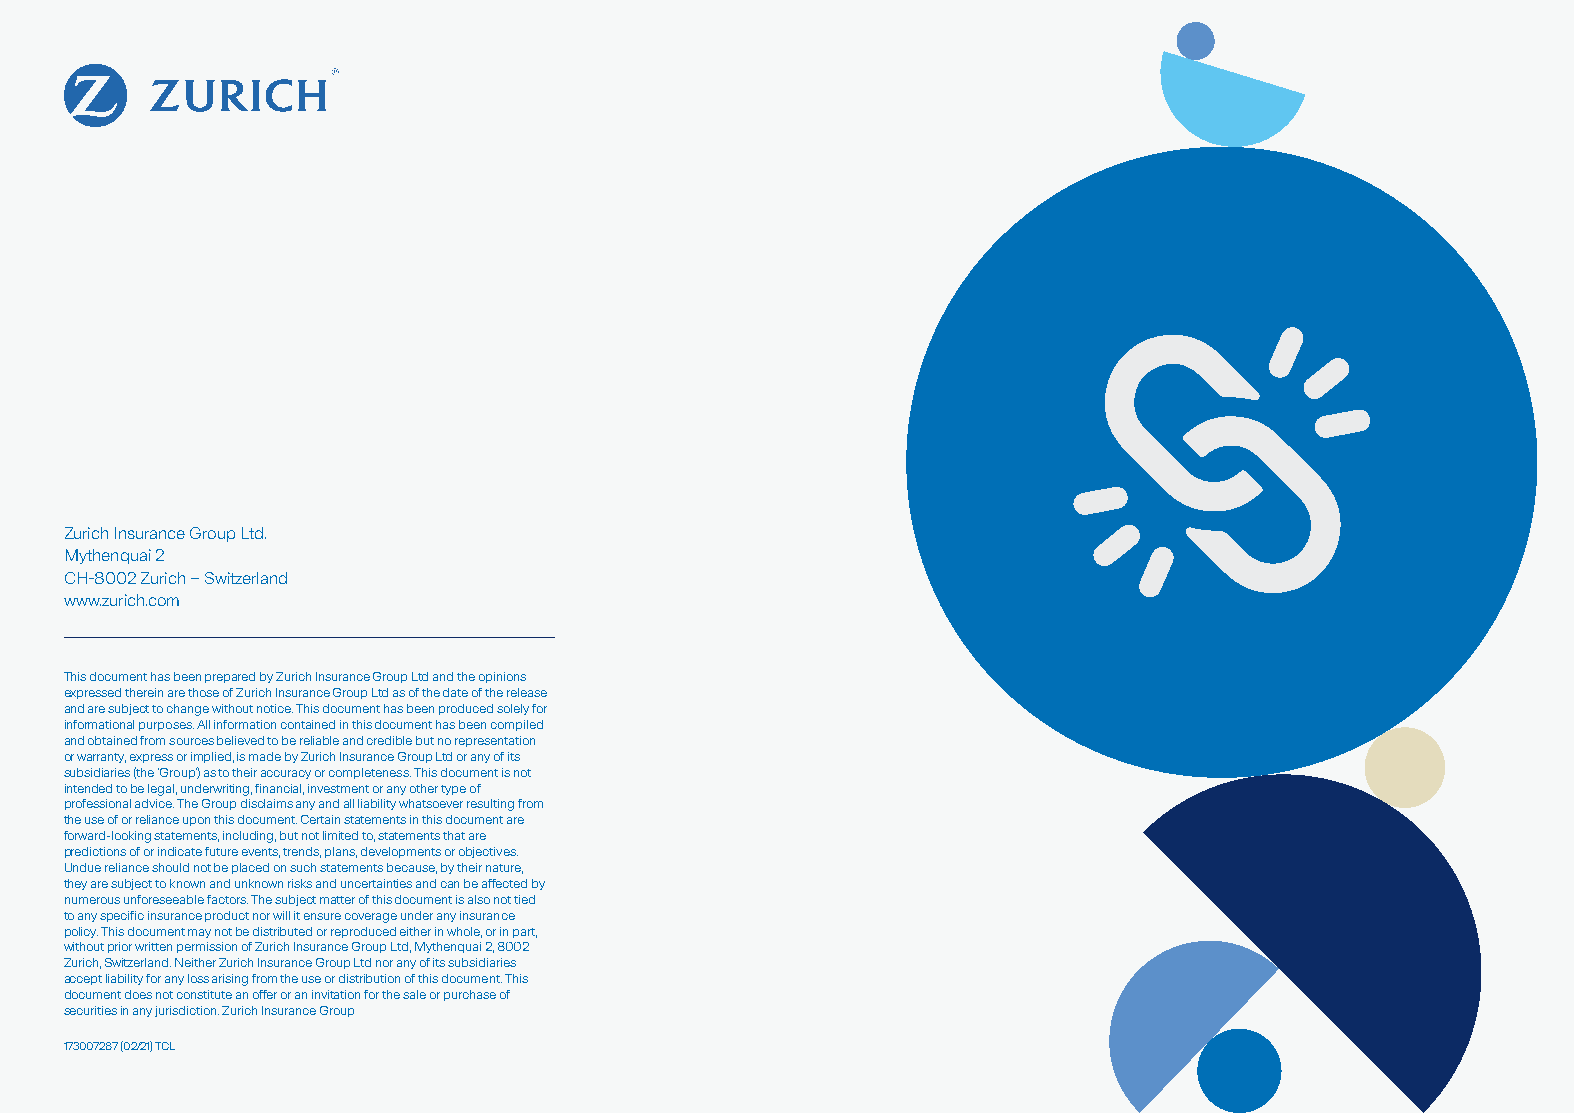 The width and height of the screenshot is (1574, 1113). What do you see at coordinates (286, 774) in the screenshot?
I see `accuracy` at bounding box center [286, 774].
